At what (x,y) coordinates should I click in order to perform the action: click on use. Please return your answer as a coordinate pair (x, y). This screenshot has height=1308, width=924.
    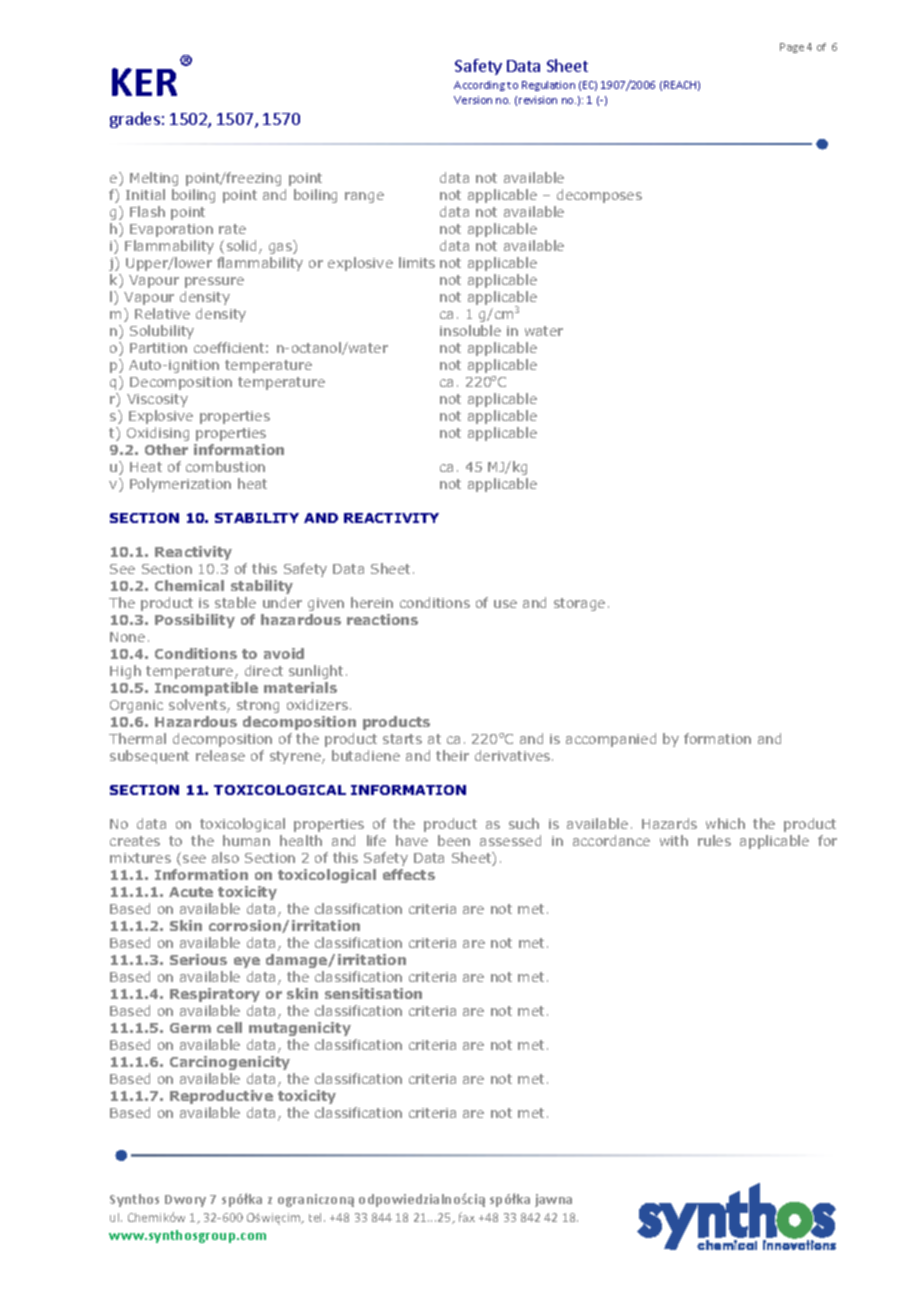
    Looking at the image, I should click on (505, 604).
